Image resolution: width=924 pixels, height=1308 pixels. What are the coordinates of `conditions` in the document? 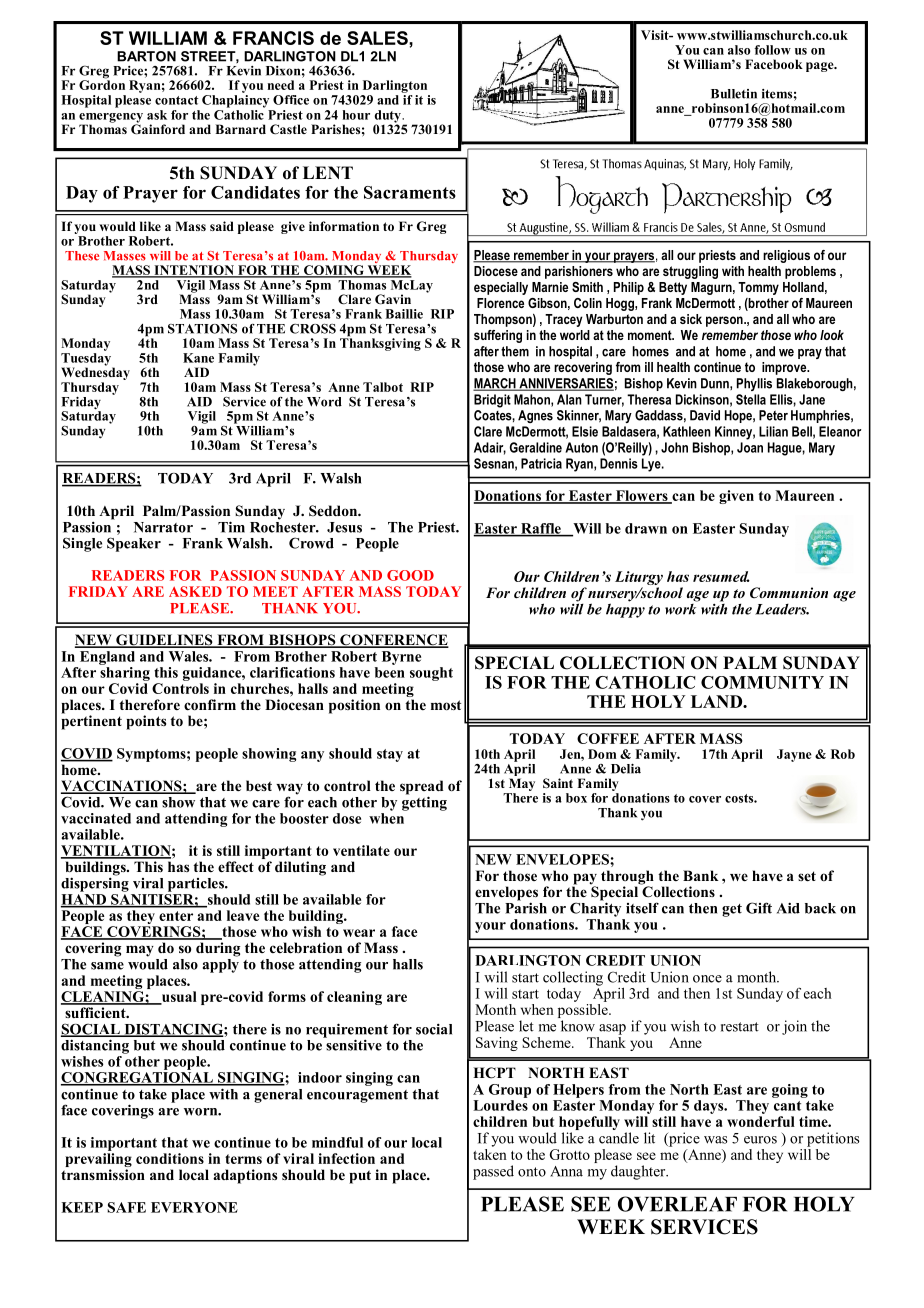 It's located at (170, 1158).
